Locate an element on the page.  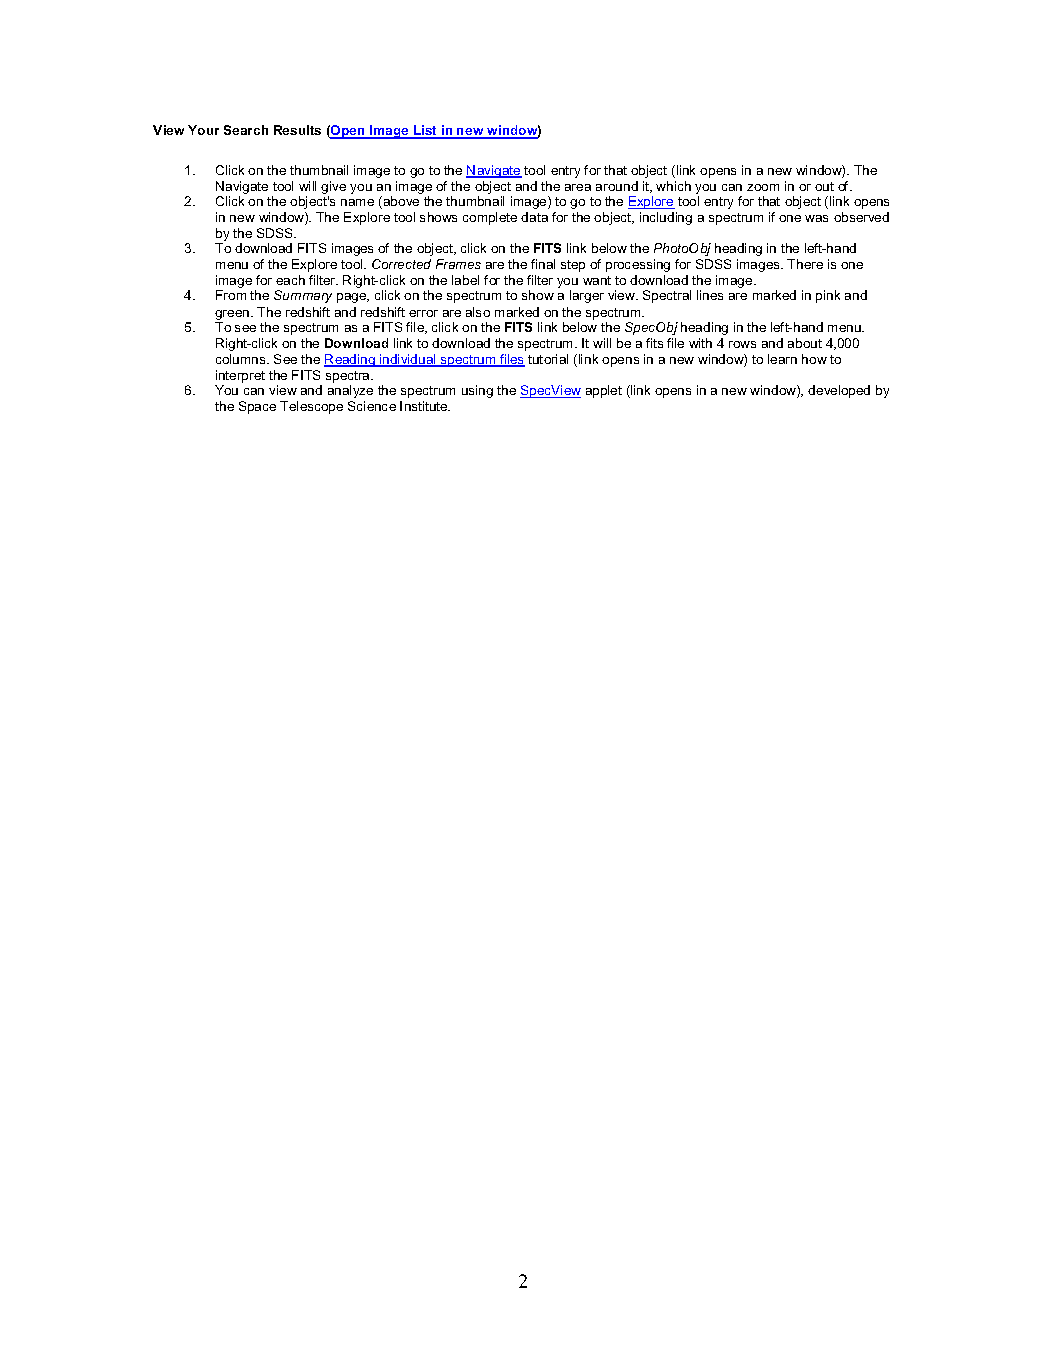
Space is located at coordinates (257, 407).
